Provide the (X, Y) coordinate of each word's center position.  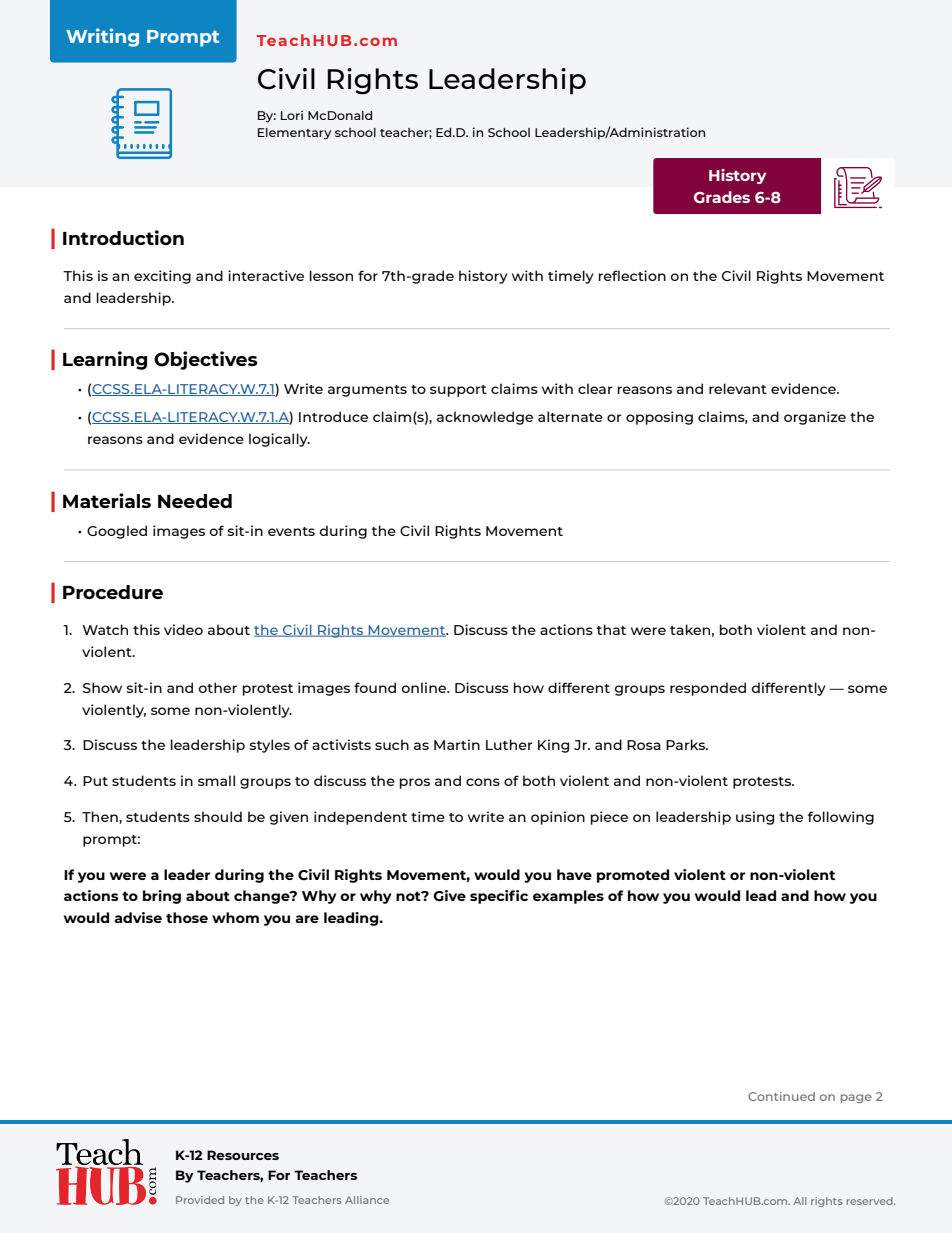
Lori (292, 115)
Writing (102, 37)
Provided (200, 1200)
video (183, 629)
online (425, 687)
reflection (632, 275)
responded (708, 689)
